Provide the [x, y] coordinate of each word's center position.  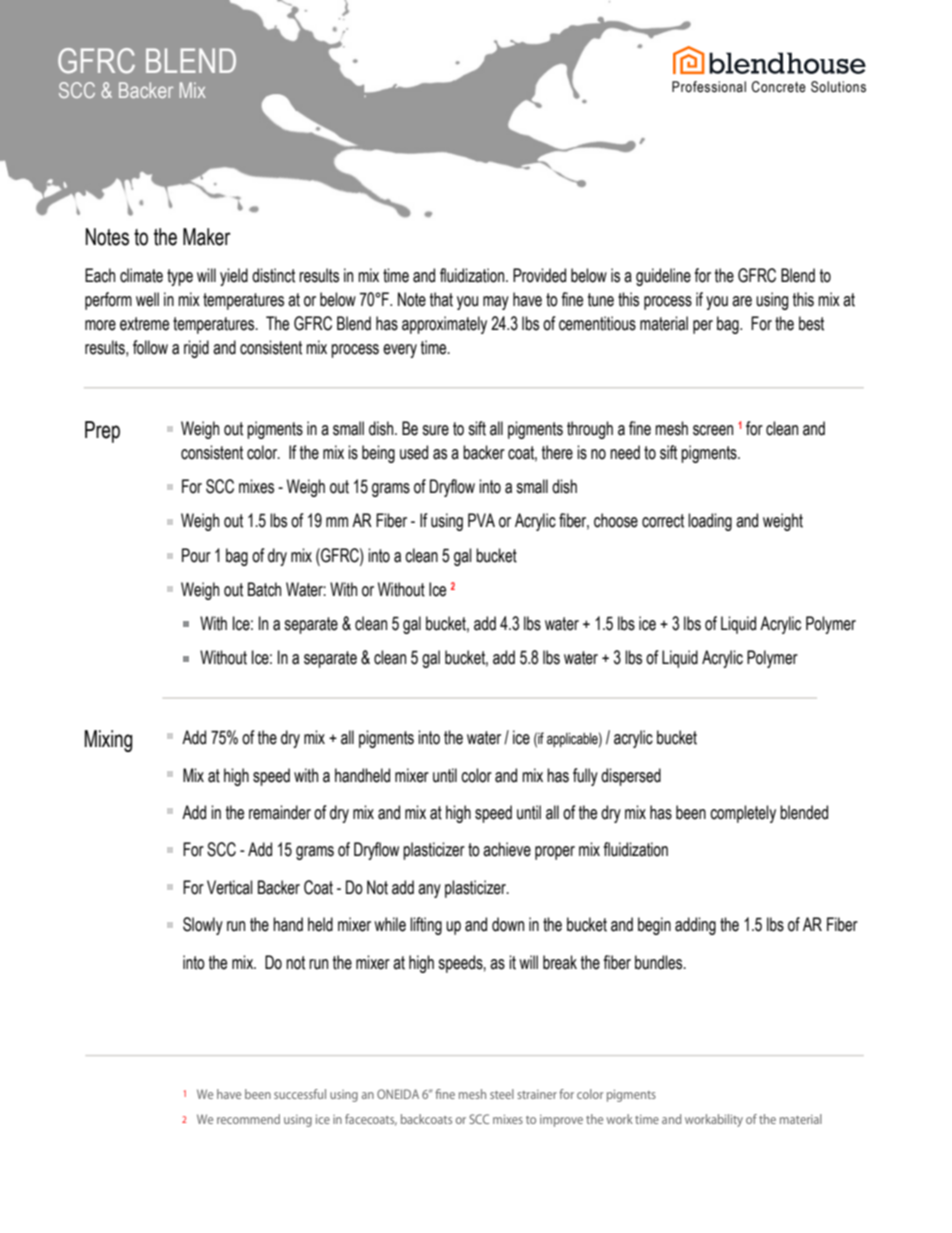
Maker [207, 237]
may [496, 303]
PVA [481, 520]
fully [585, 777]
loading [710, 522]
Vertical [229, 887]
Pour [196, 555]
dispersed [631, 777]
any [429, 891]
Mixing [108, 741]
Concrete [778, 87]
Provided [539, 275]
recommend [248, 1119]
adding [695, 926]
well [147, 299]
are [742, 301]
